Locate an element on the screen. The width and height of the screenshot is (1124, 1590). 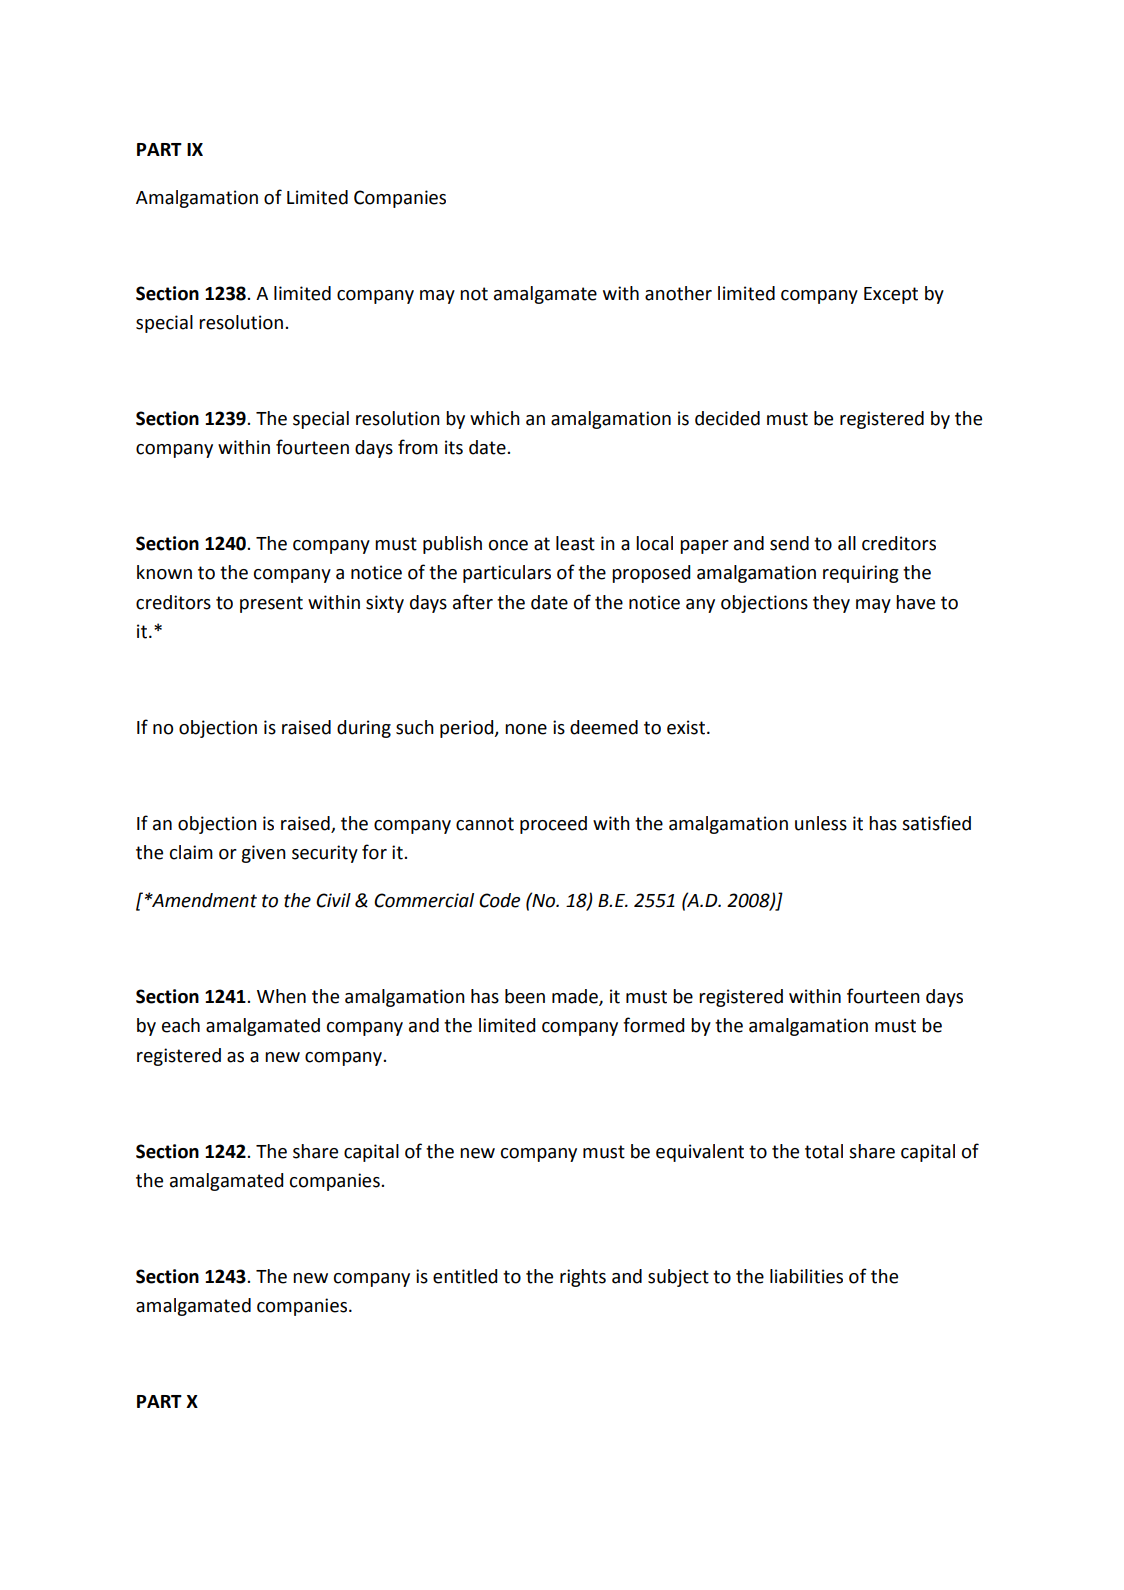
liabilities is located at coordinates (806, 1276).
